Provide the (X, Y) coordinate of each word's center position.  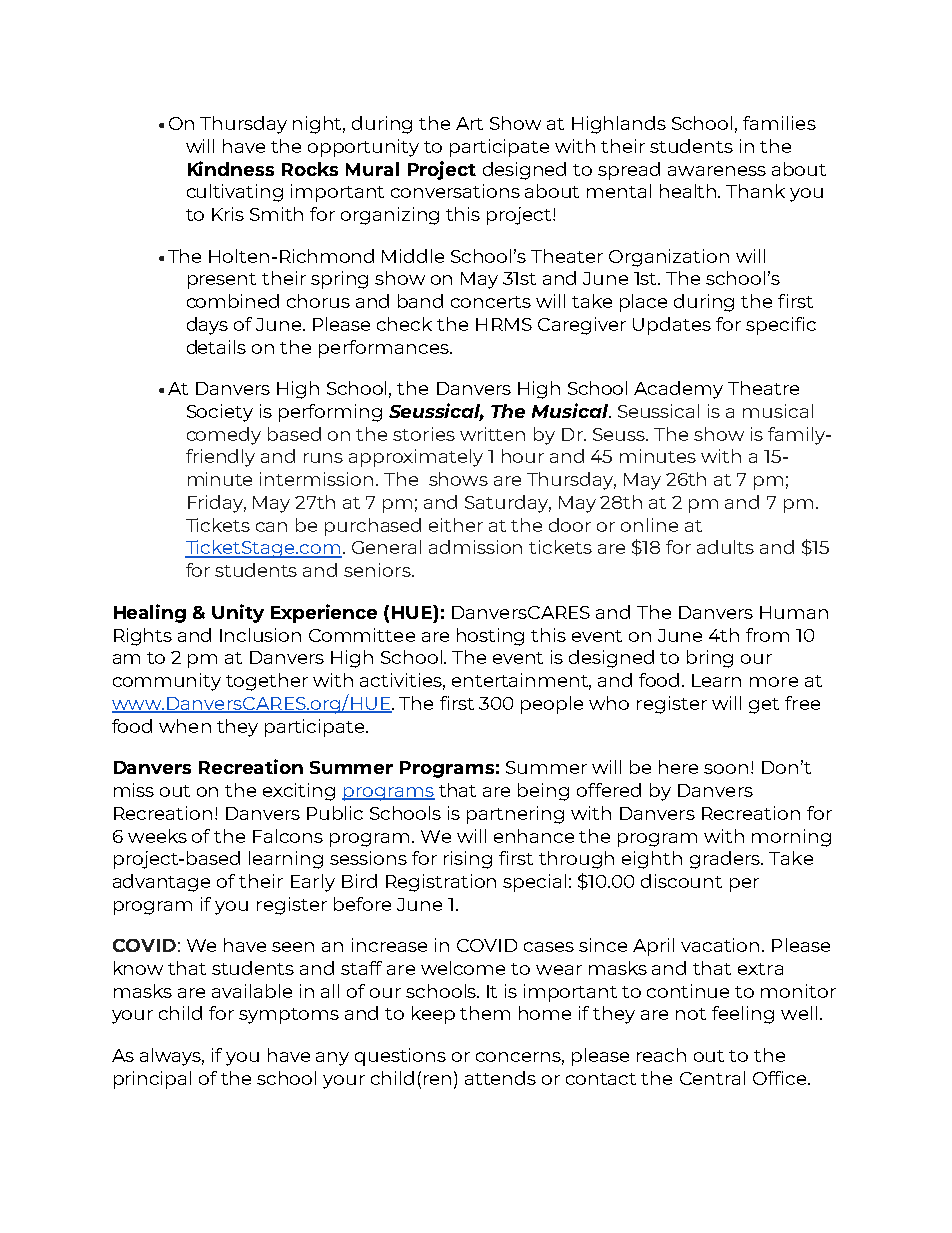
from (767, 635)
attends (500, 1078)
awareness (717, 171)
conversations (455, 191)
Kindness (231, 168)
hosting (490, 637)
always (172, 1057)
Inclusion (260, 635)
